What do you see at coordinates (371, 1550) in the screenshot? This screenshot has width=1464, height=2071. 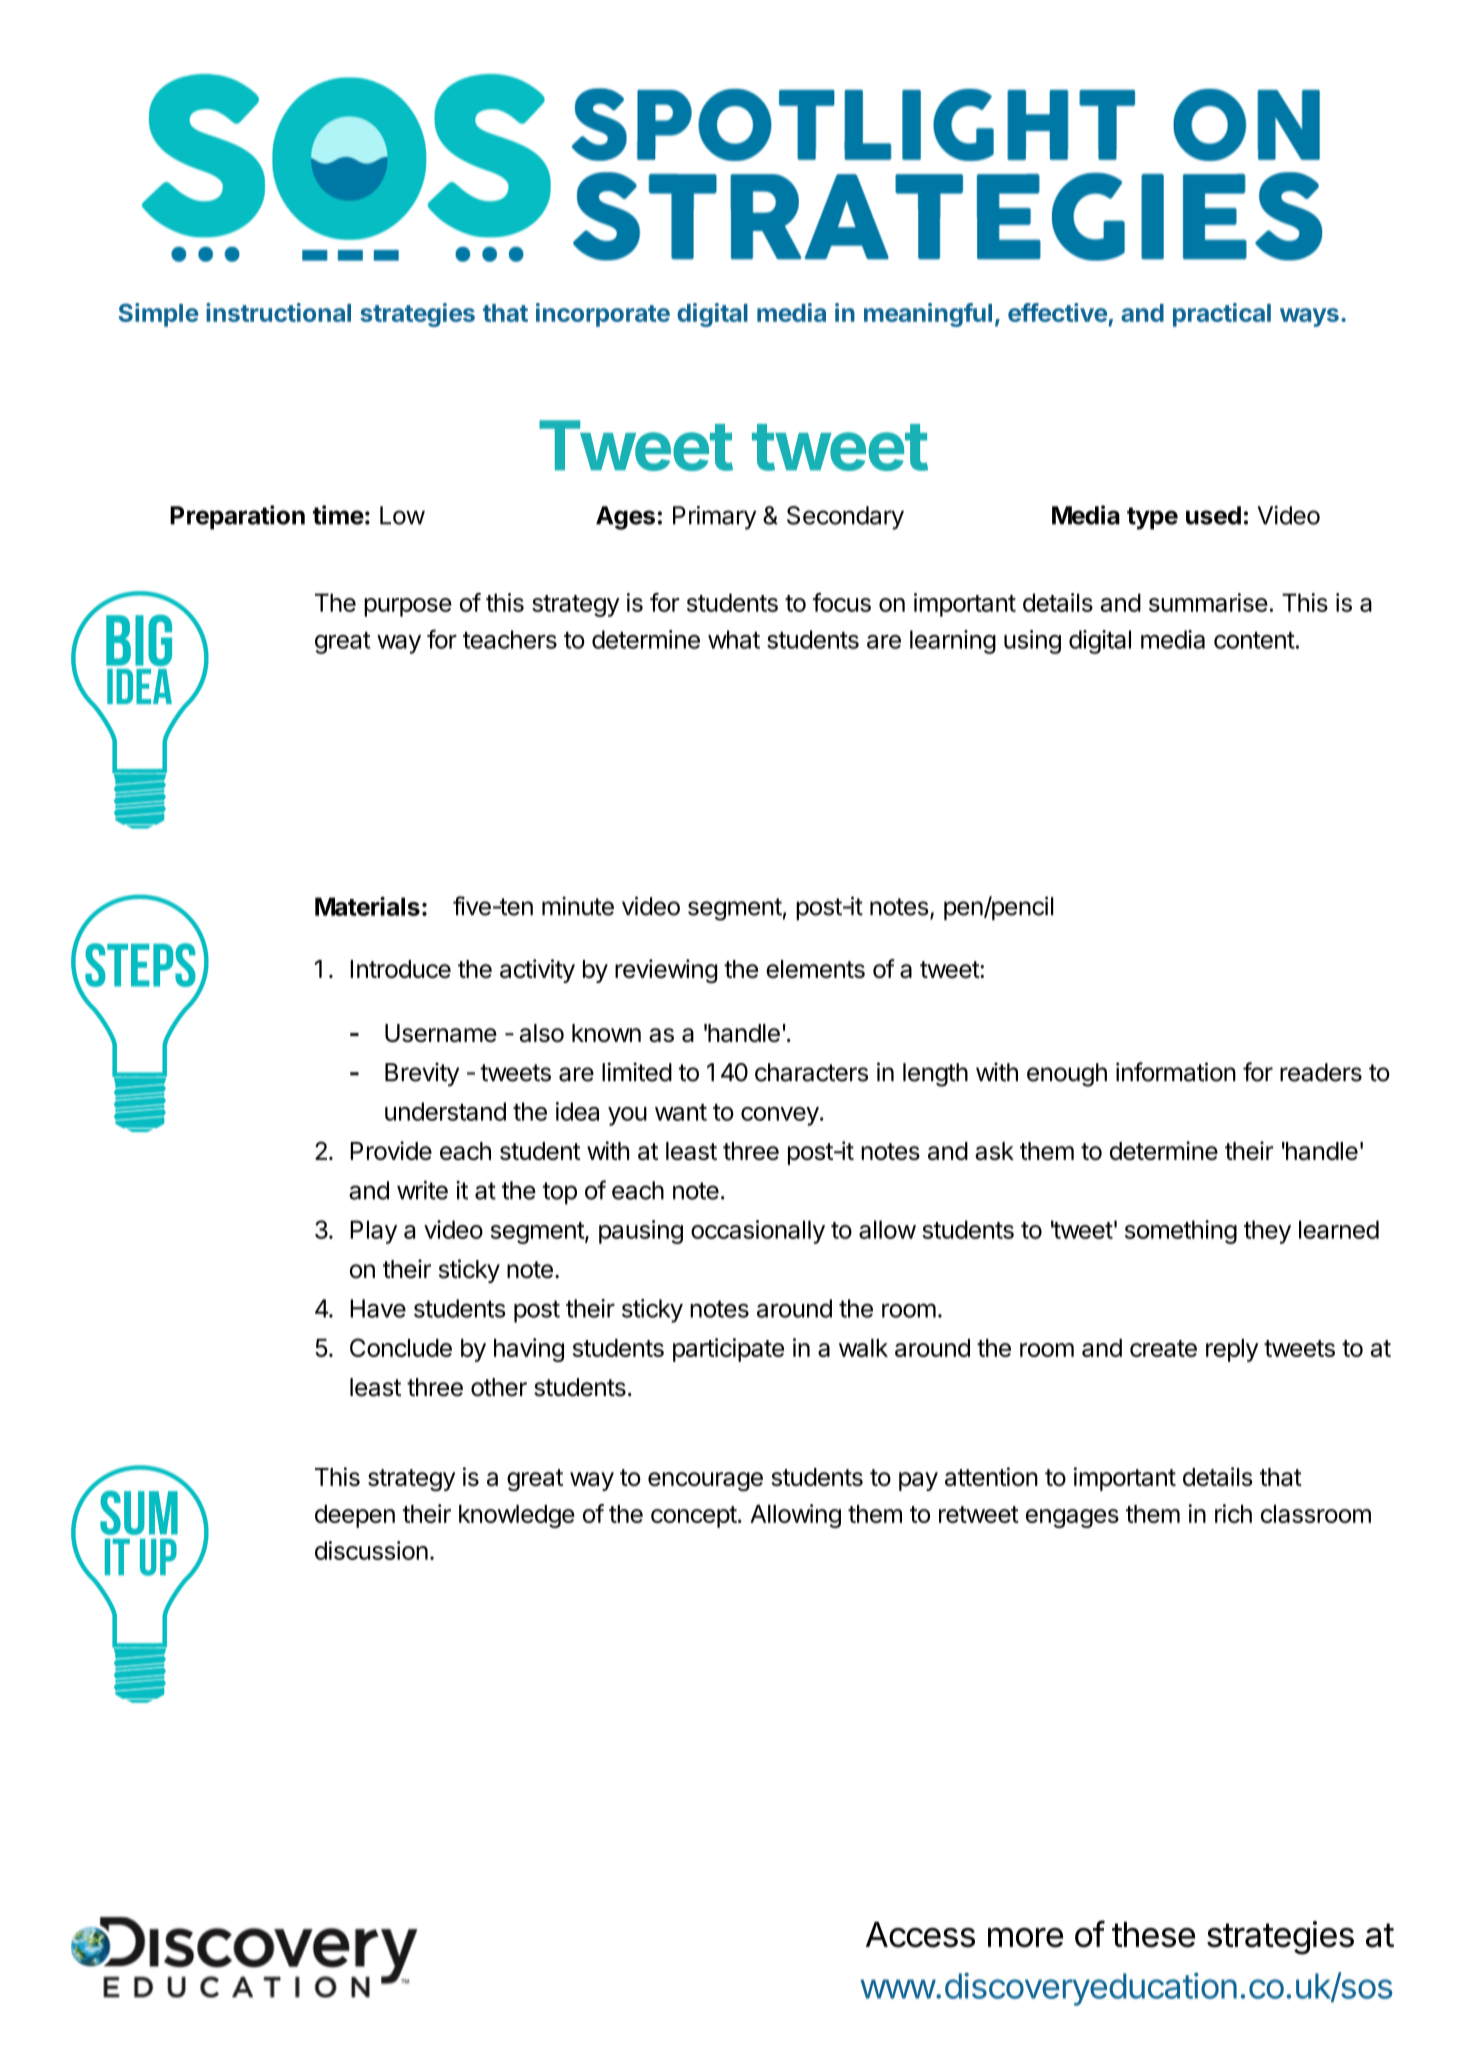 I see `discussion` at bounding box center [371, 1550].
